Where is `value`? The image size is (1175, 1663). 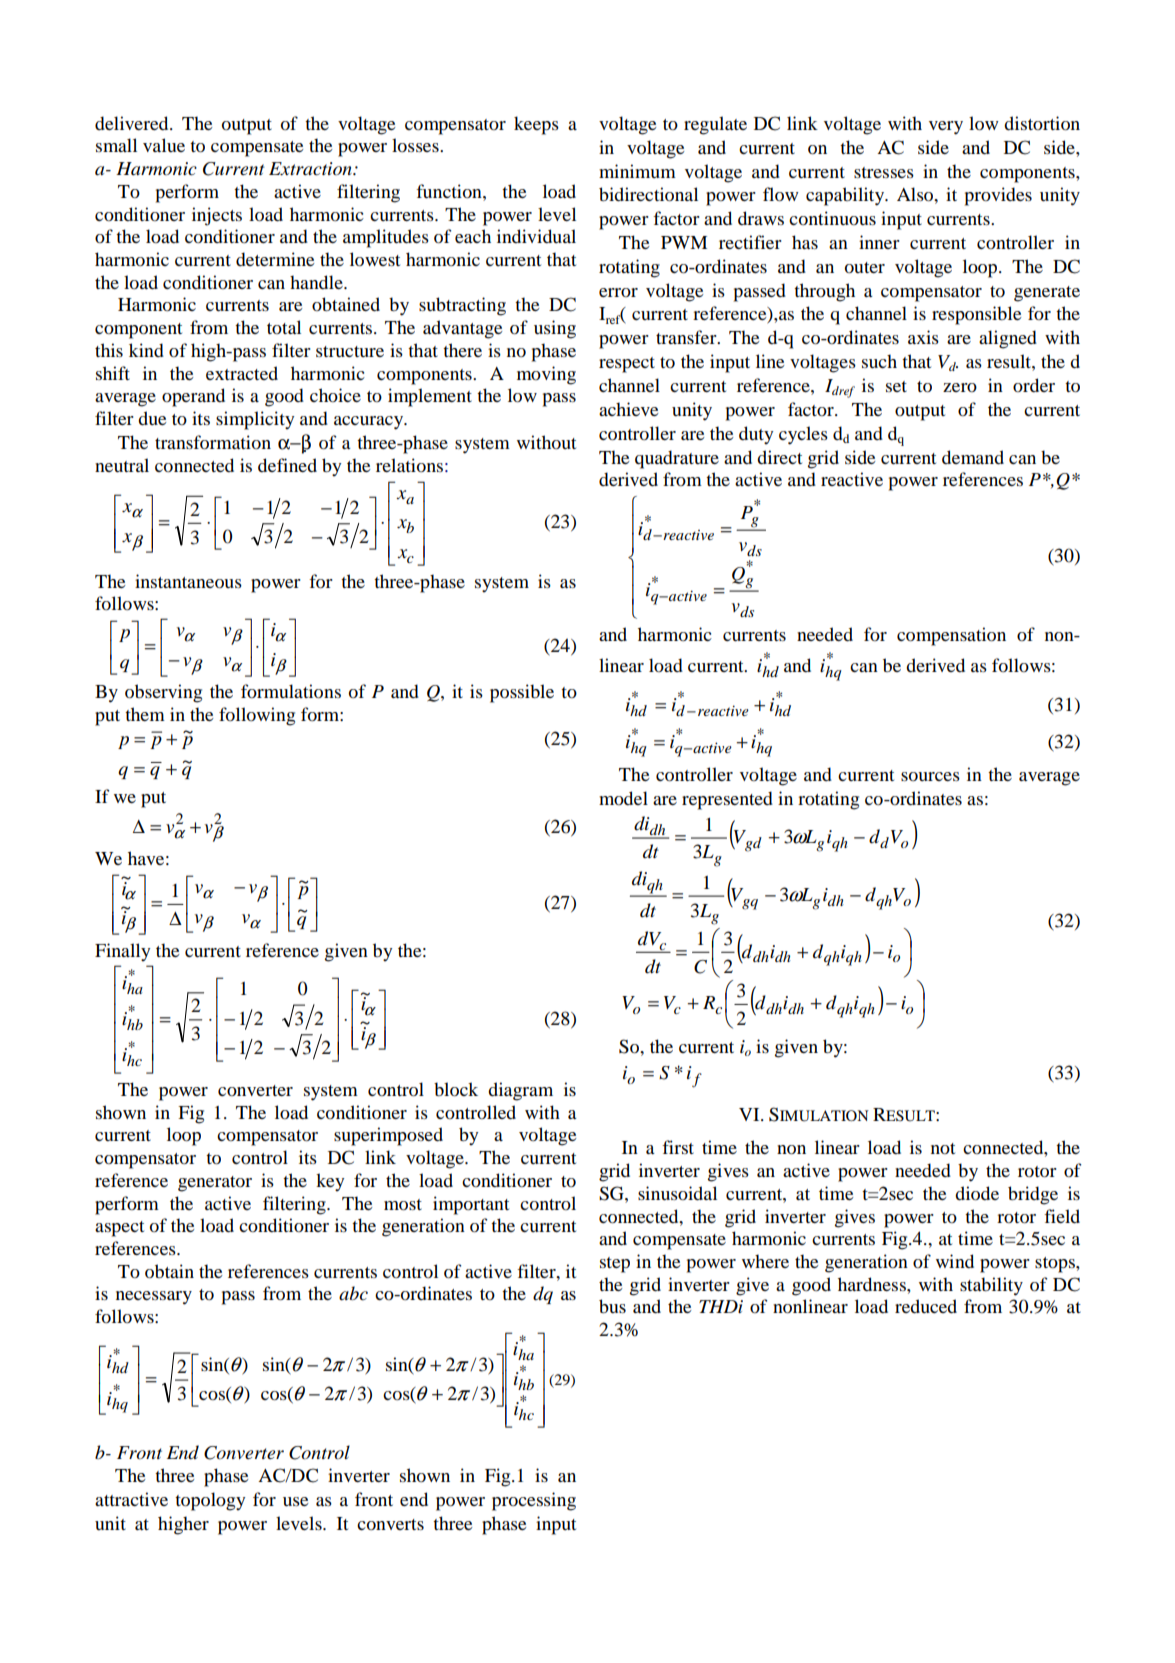 value is located at coordinates (164, 145).
